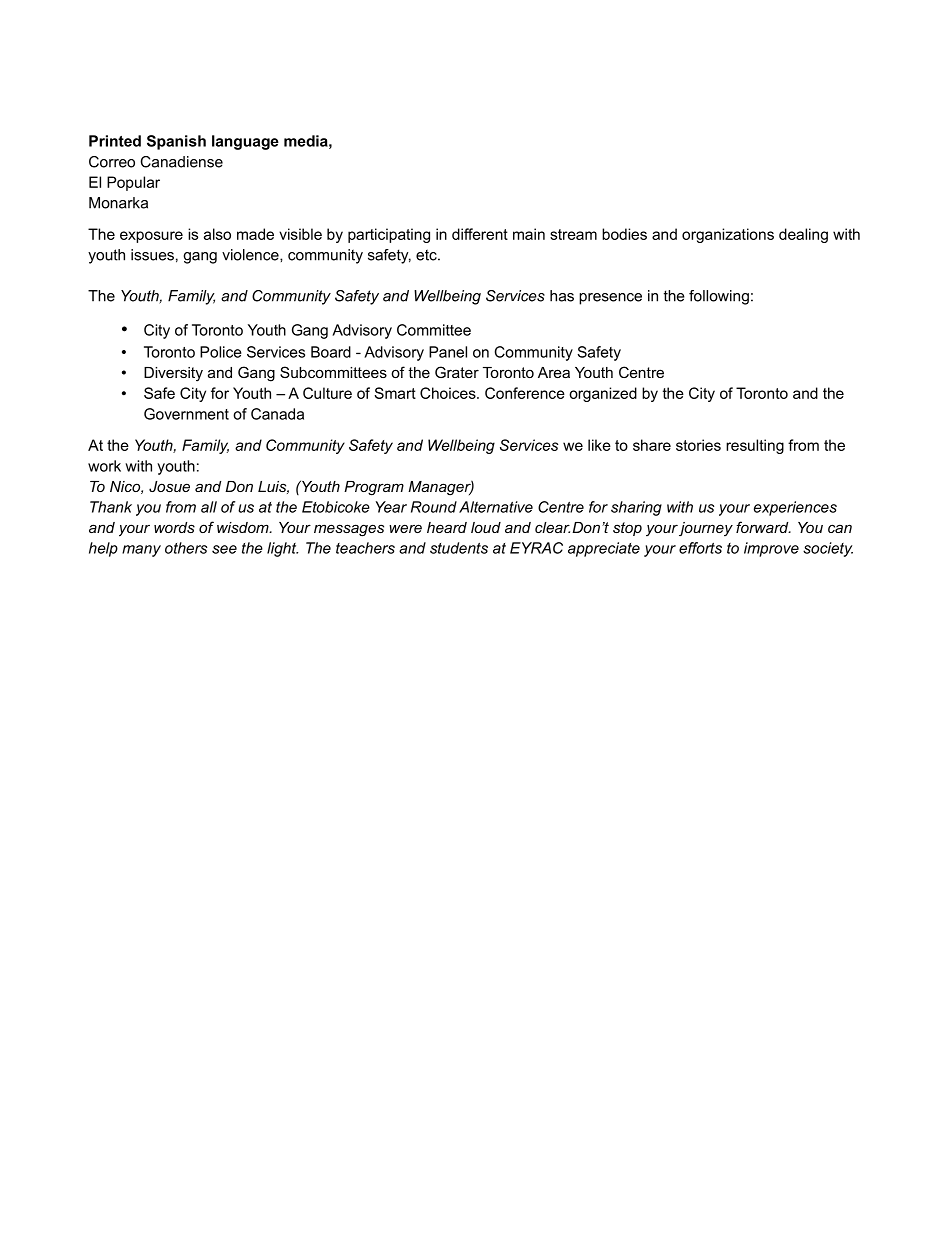 The image size is (952, 1233). Describe the element at coordinates (459, 548) in the document. I see `students` at that location.
